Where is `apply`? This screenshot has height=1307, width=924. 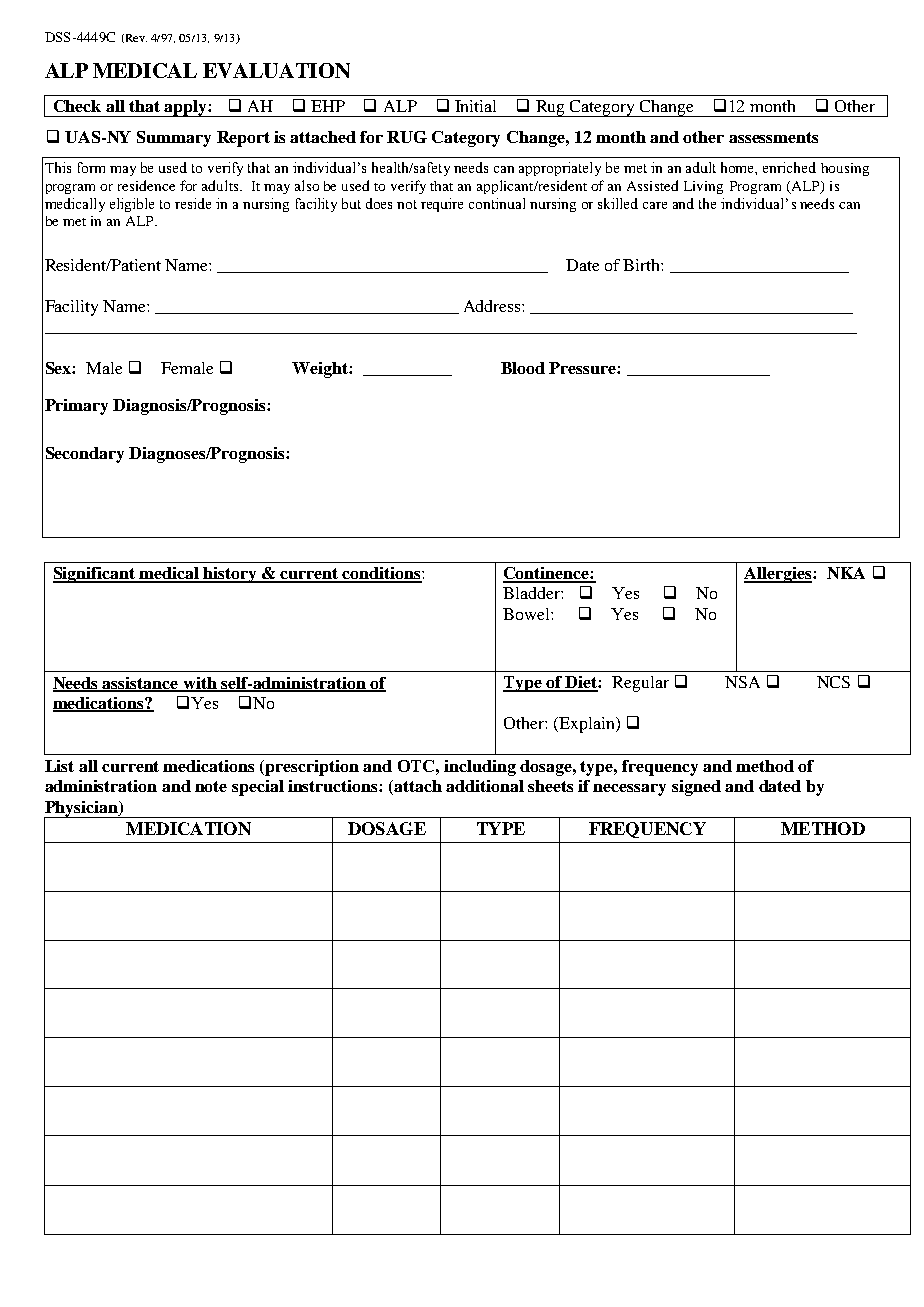
apply is located at coordinates (186, 108).
